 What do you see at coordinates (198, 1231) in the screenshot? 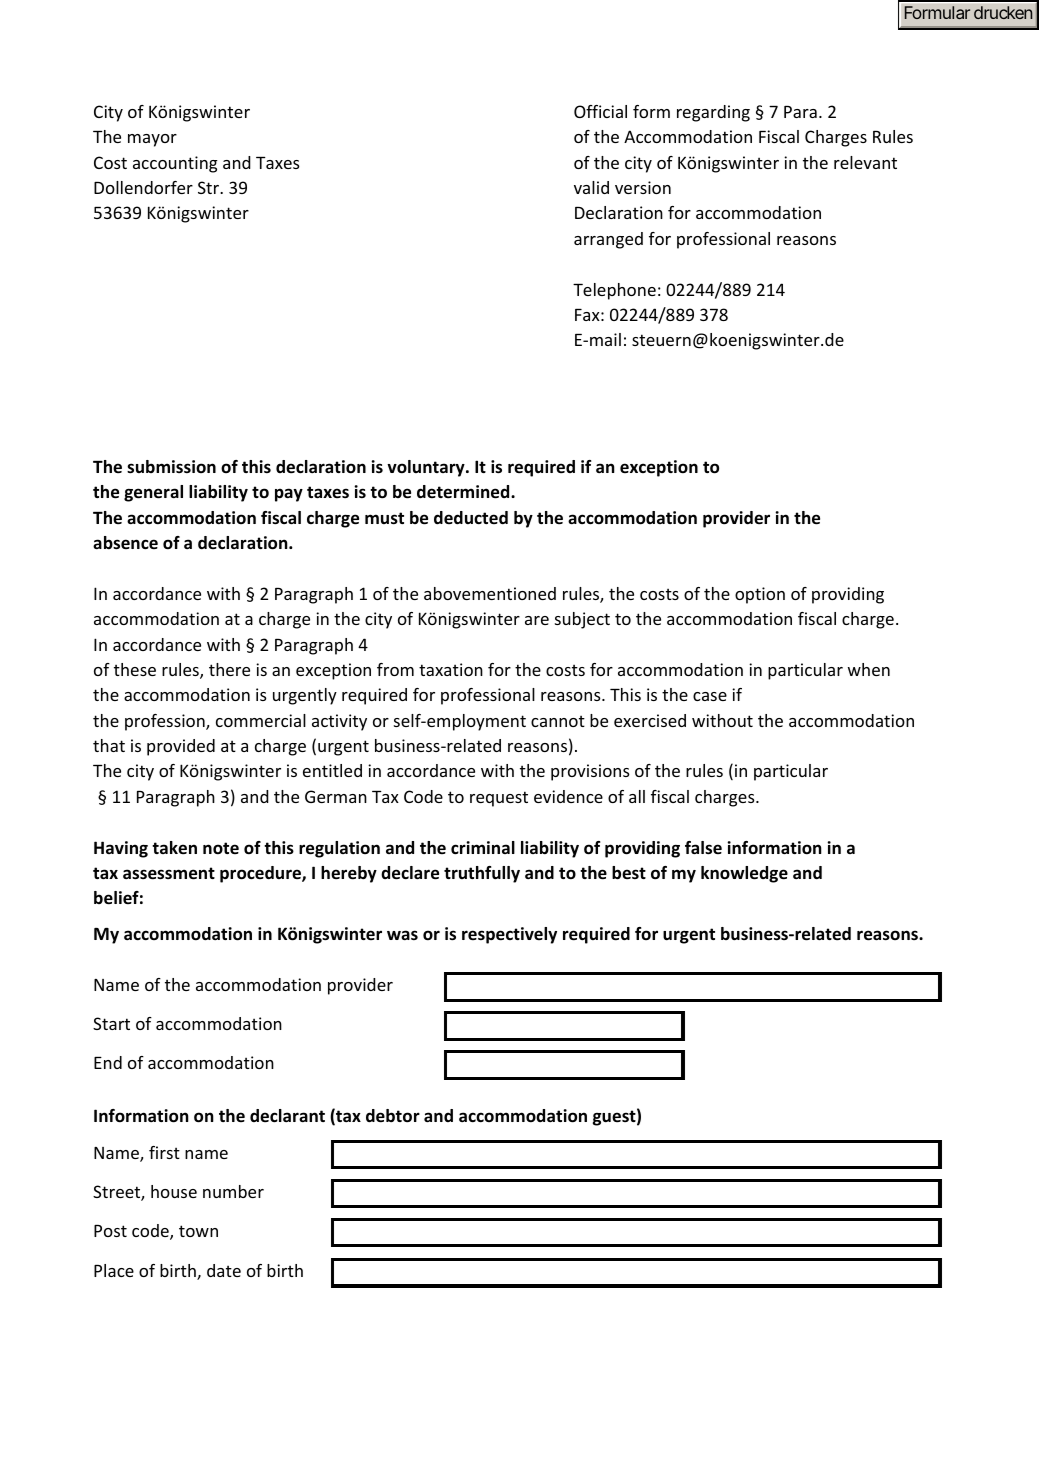
I see `town` at bounding box center [198, 1231].
